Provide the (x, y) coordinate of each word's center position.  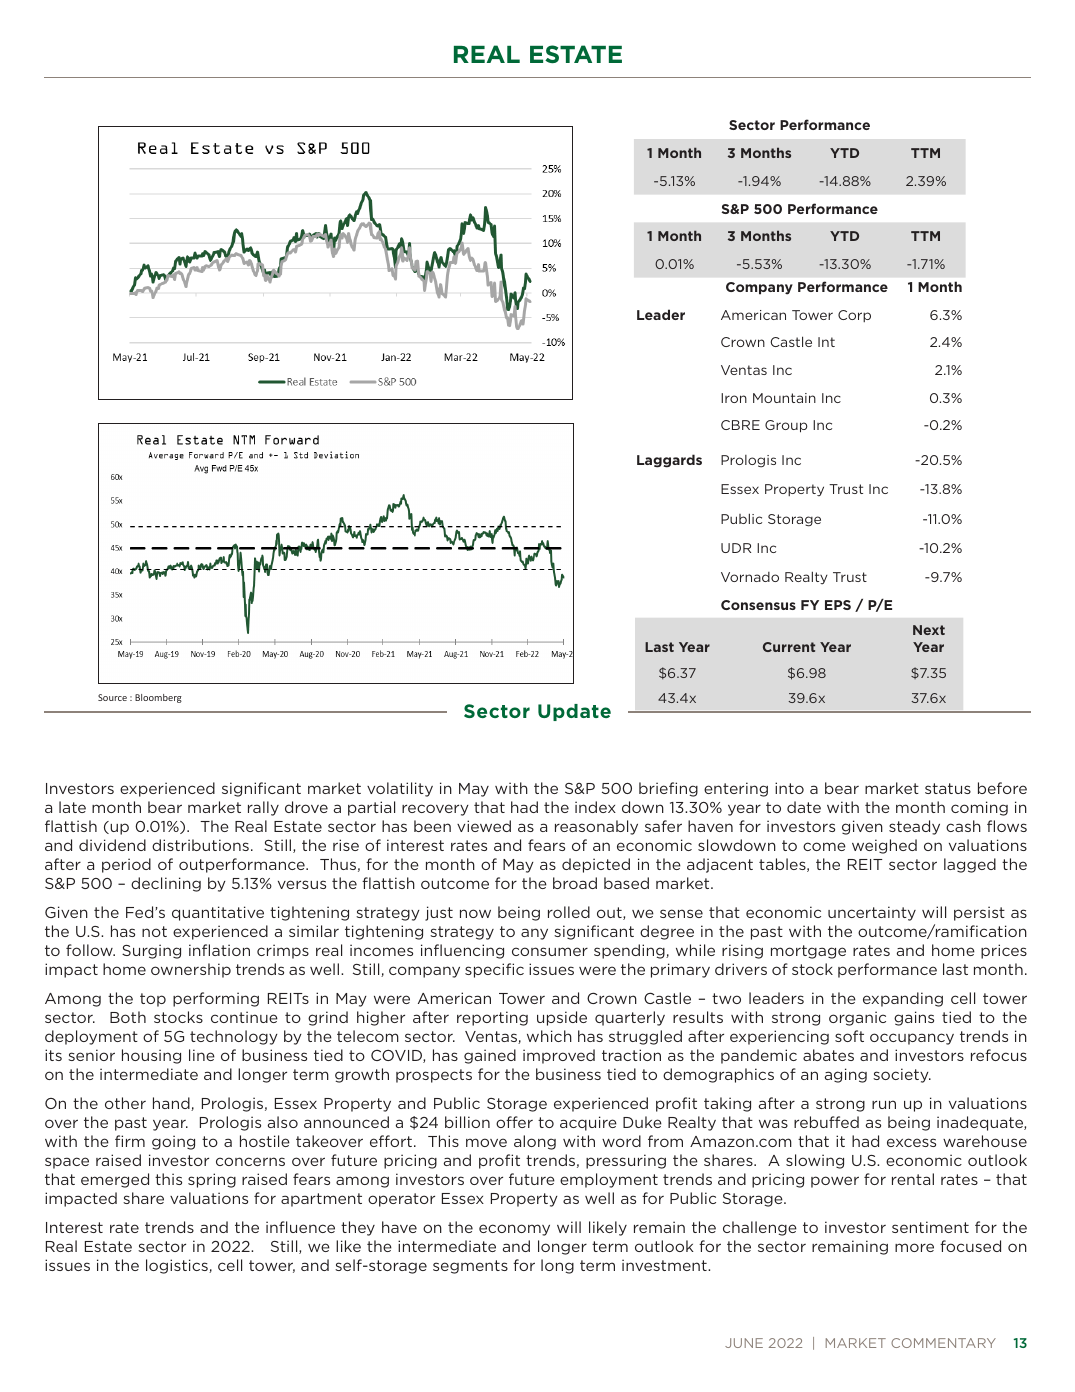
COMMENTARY (943, 1343)
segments (470, 1267)
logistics (178, 1266)
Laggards (669, 461)
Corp (854, 316)
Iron (734, 398)
